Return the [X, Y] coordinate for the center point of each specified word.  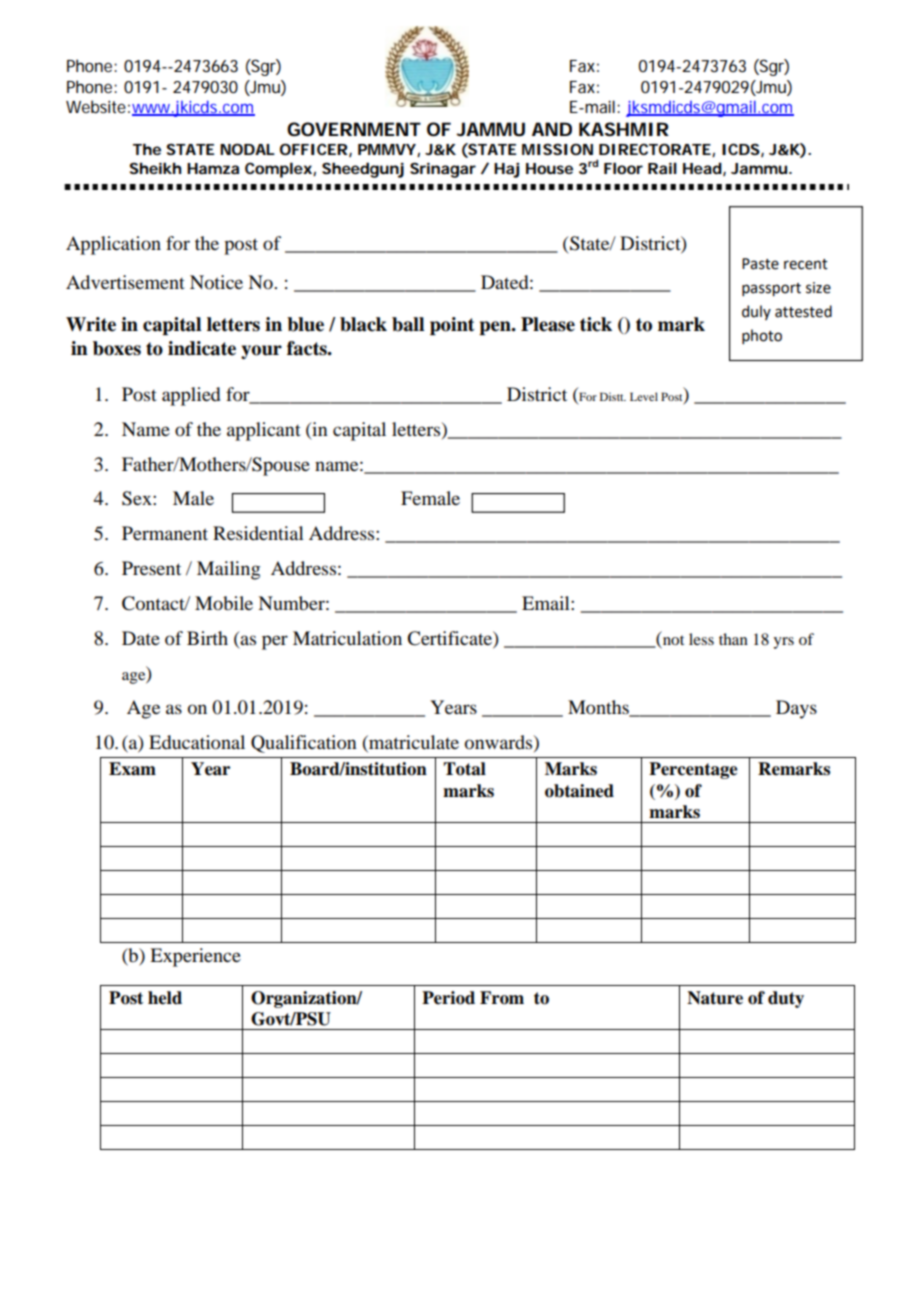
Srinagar [443, 170]
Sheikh [155, 168]
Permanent [165, 533]
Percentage [693, 770]
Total [464, 769]
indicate [202, 348]
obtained [579, 791]
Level [644, 396]
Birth [207, 638]
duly [756, 312]
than [733, 639]
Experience [195, 957]
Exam [132, 769]
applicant [264, 431]
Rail [662, 168]
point [452, 326]
